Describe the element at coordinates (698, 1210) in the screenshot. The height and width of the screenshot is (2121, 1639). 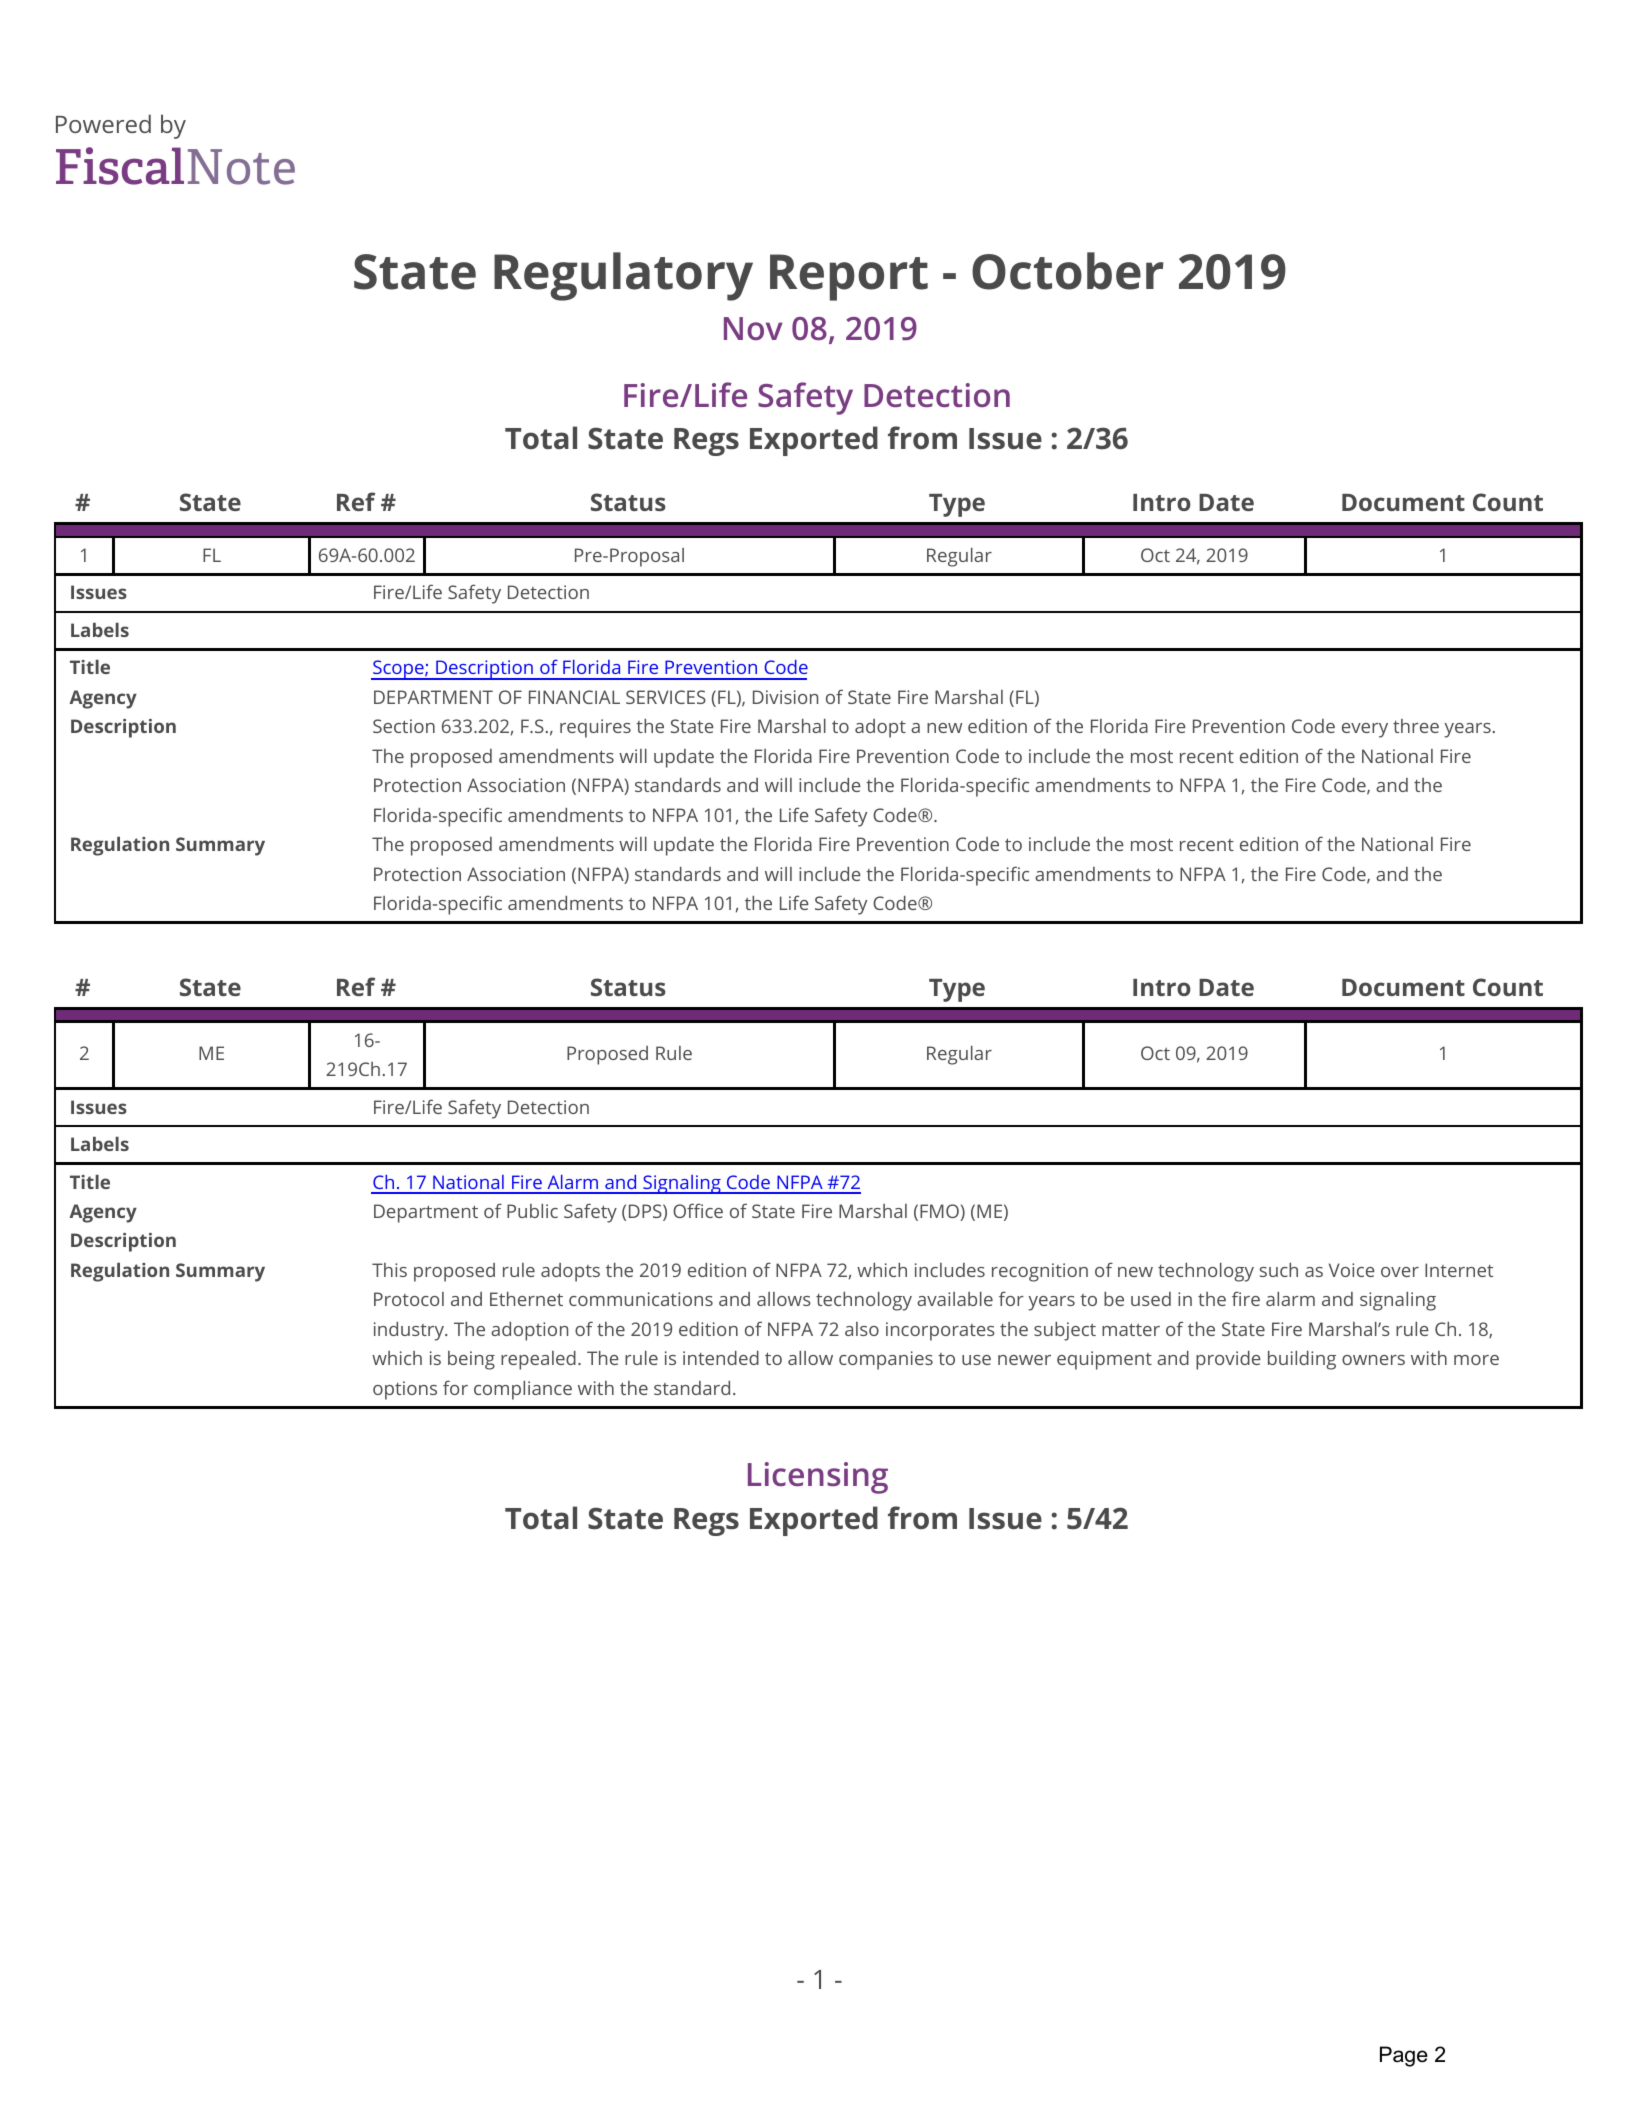
I see `Office` at that location.
